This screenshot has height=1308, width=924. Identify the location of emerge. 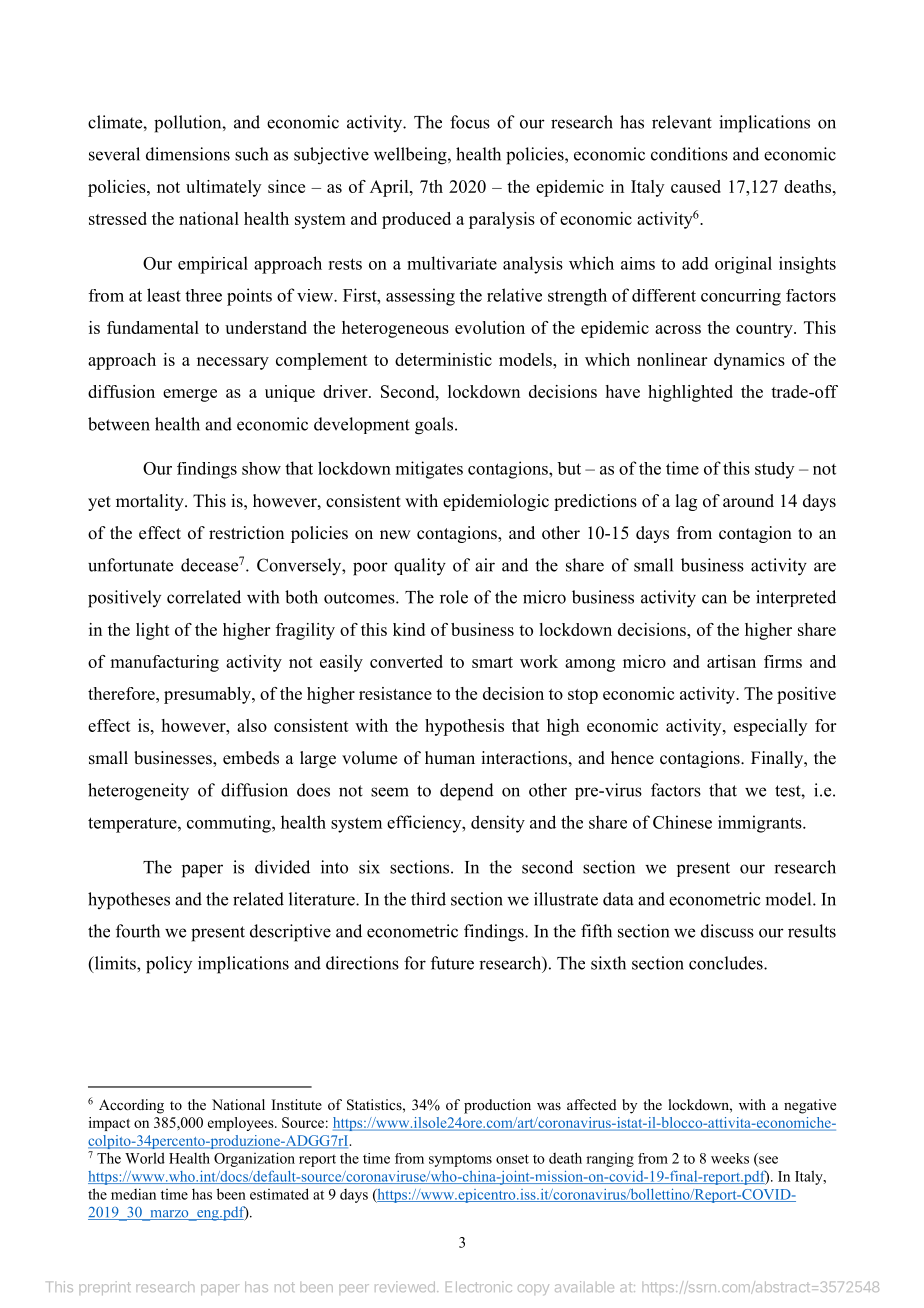
(190, 395).
